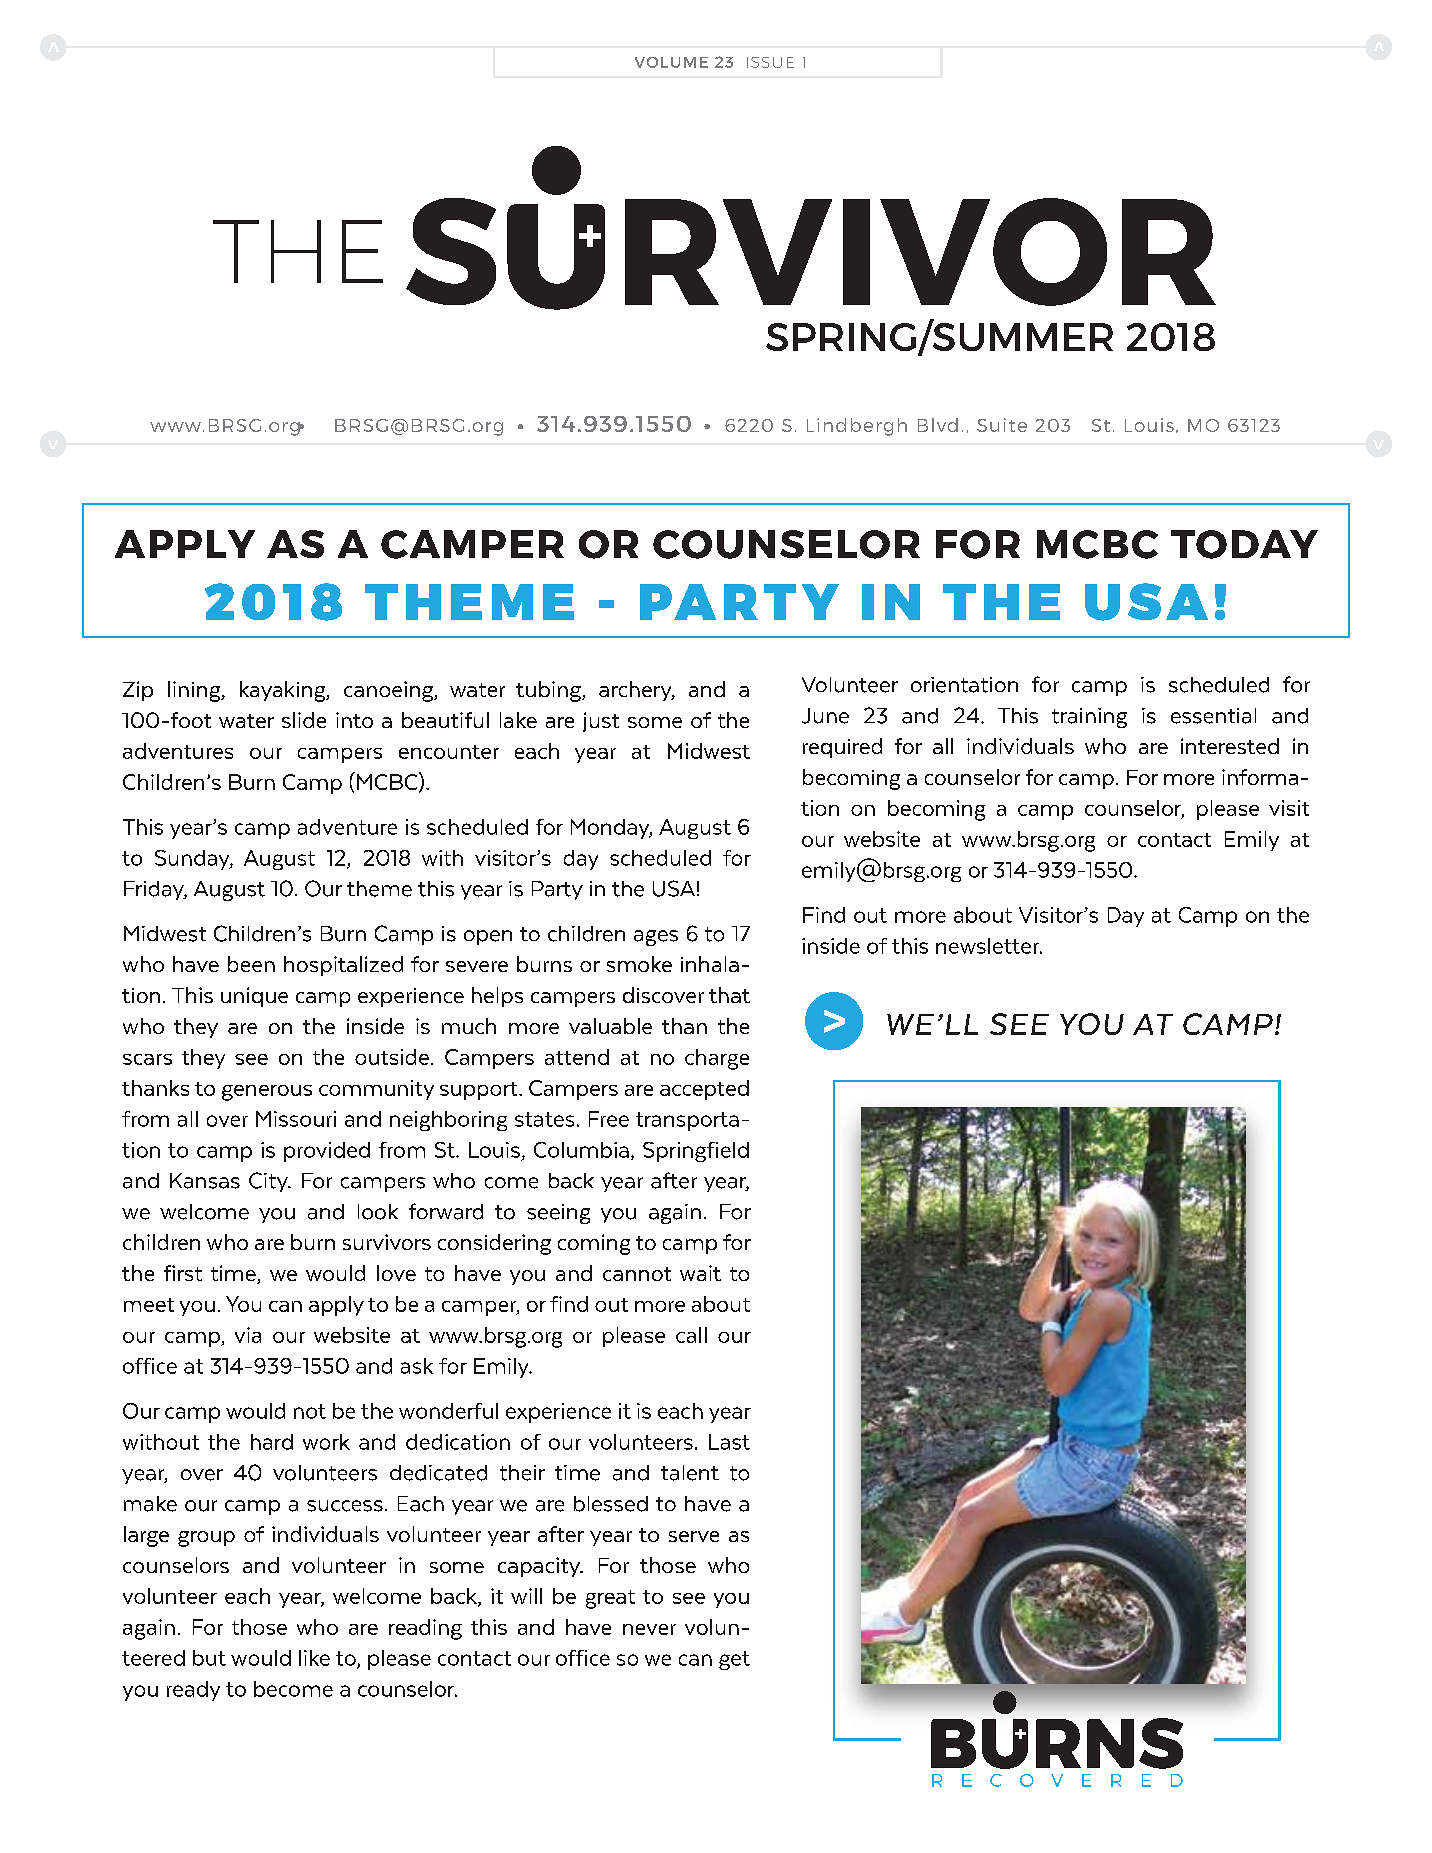 The width and height of the screenshot is (1432, 1853). Describe the element at coordinates (1002, 425) in the screenshot. I see `Suite` at that location.
